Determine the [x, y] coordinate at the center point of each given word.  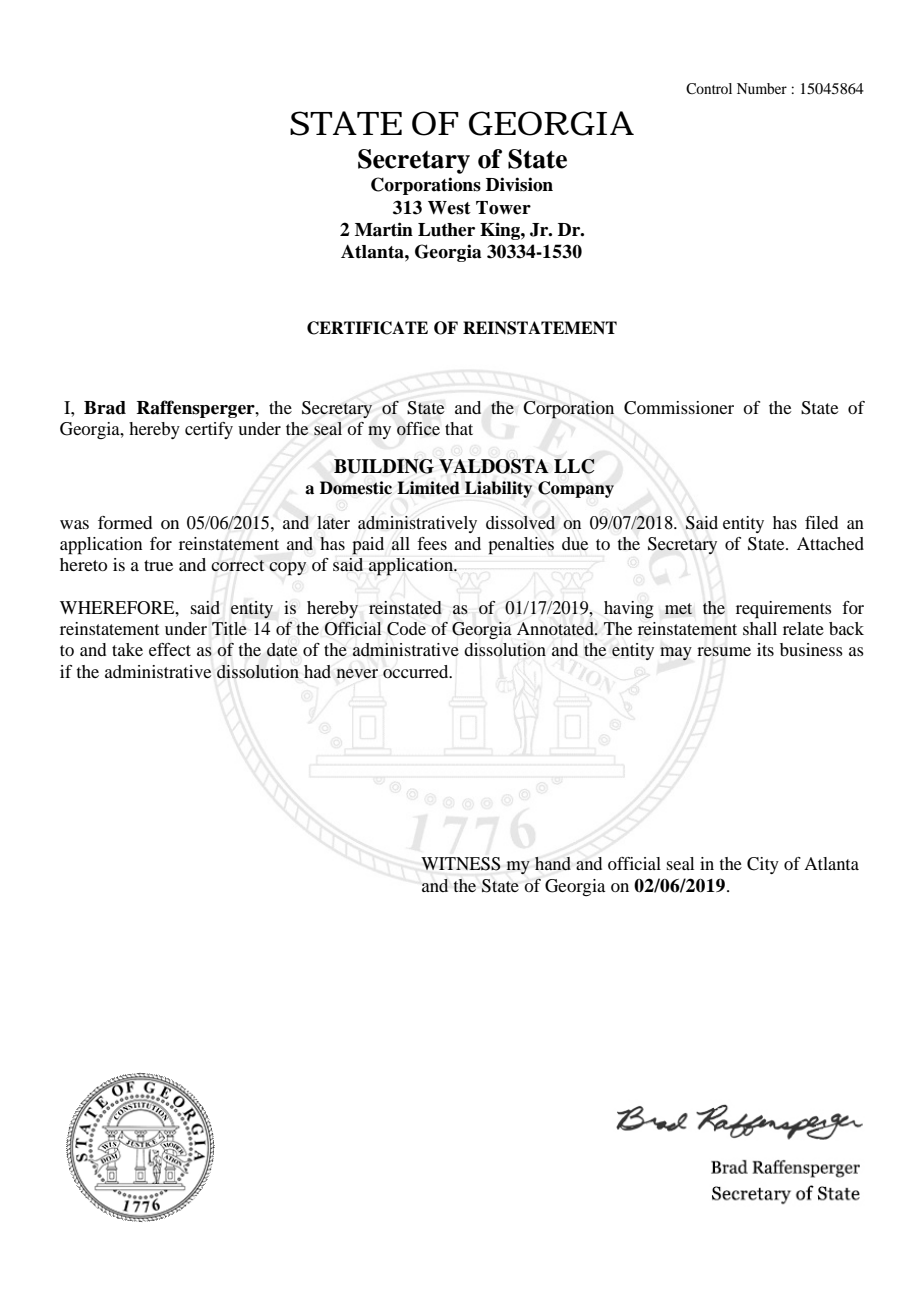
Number [762, 88]
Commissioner [679, 408]
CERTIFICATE [367, 328]
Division [519, 184]
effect [170, 649]
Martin [384, 229]
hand [553, 863]
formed [125, 522]
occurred [417, 671]
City [763, 865]
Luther [446, 230]
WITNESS [461, 864]
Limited [428, 488]
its [765, 649]
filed [821, 522]
